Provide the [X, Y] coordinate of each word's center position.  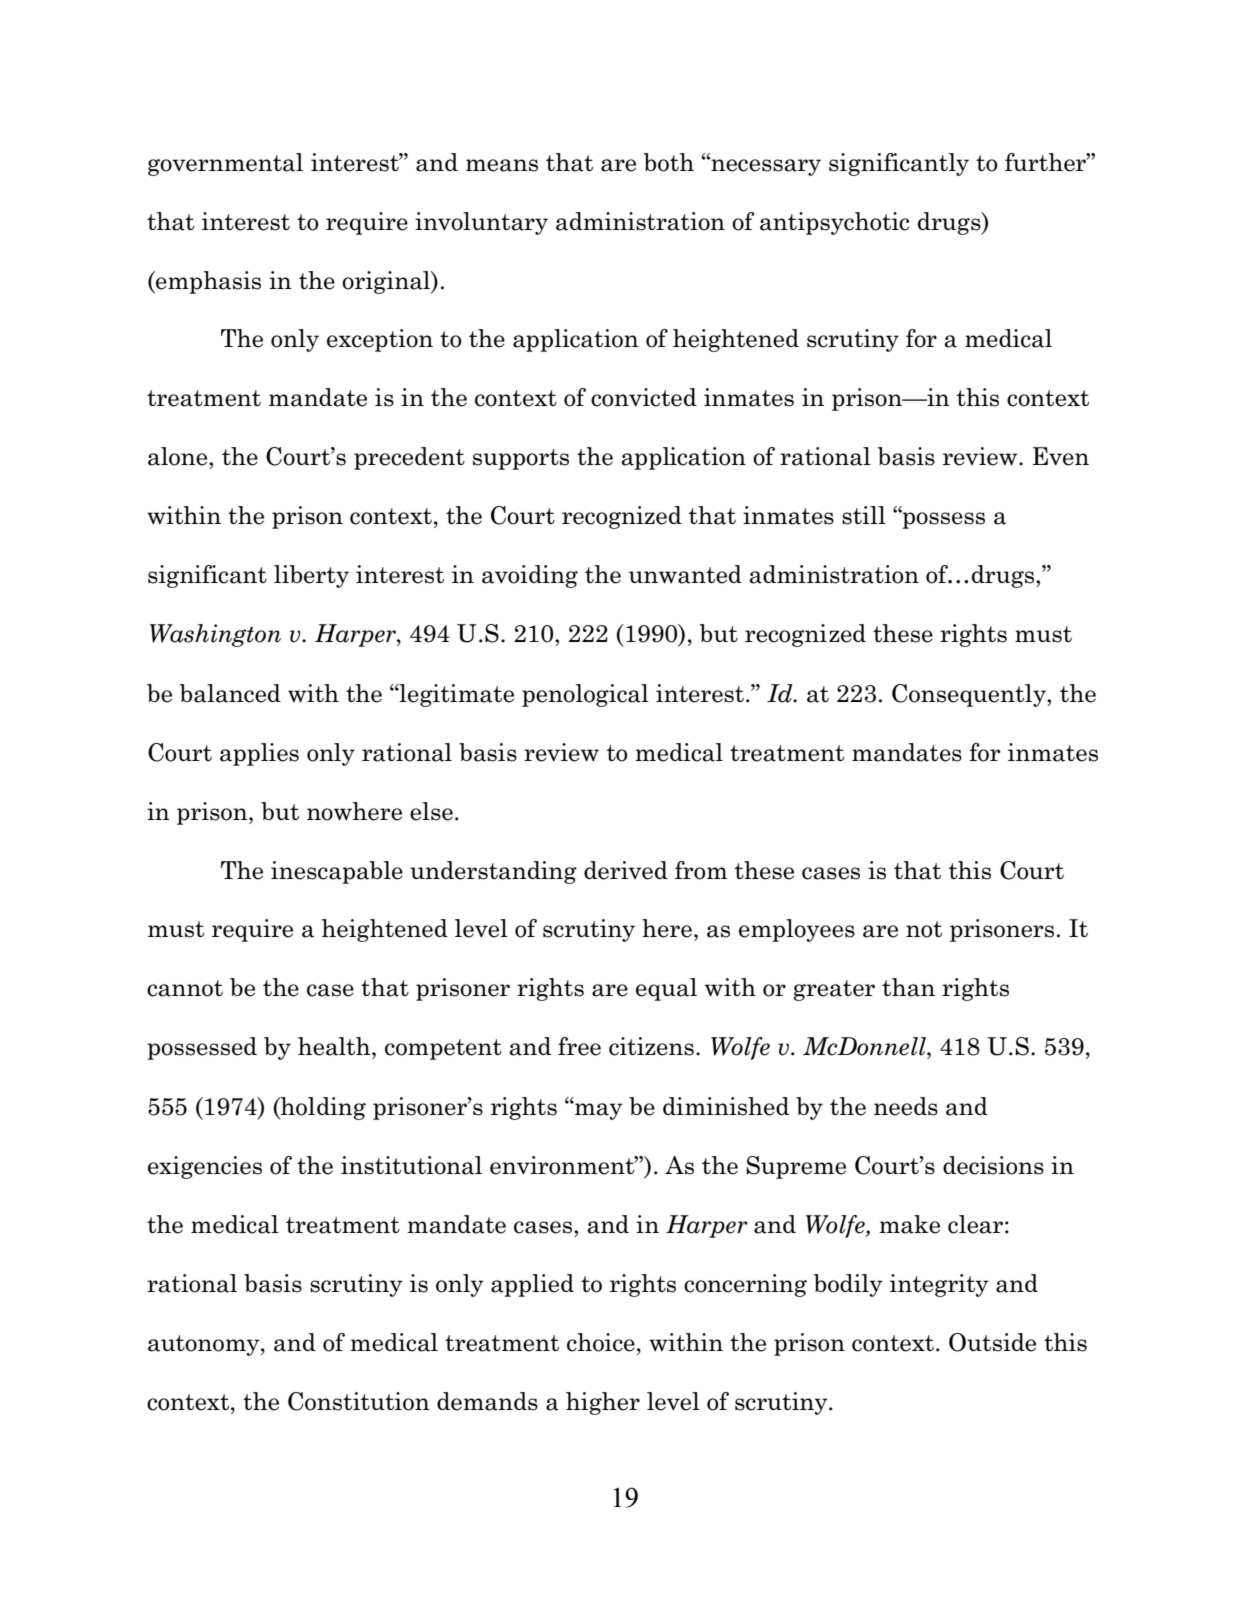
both [669, 162]
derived [626, 870]
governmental [225, 164]
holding [322, 1108]
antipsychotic [834, 223]
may [598, 1110]
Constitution [359, 1401]
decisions [993, 1165]
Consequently [970, 695]
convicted [644, 397]
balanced [230, 693]
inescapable [337, 872]
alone [179, 456]
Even [1061, 456]
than [908, 987]
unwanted [685, 574]
